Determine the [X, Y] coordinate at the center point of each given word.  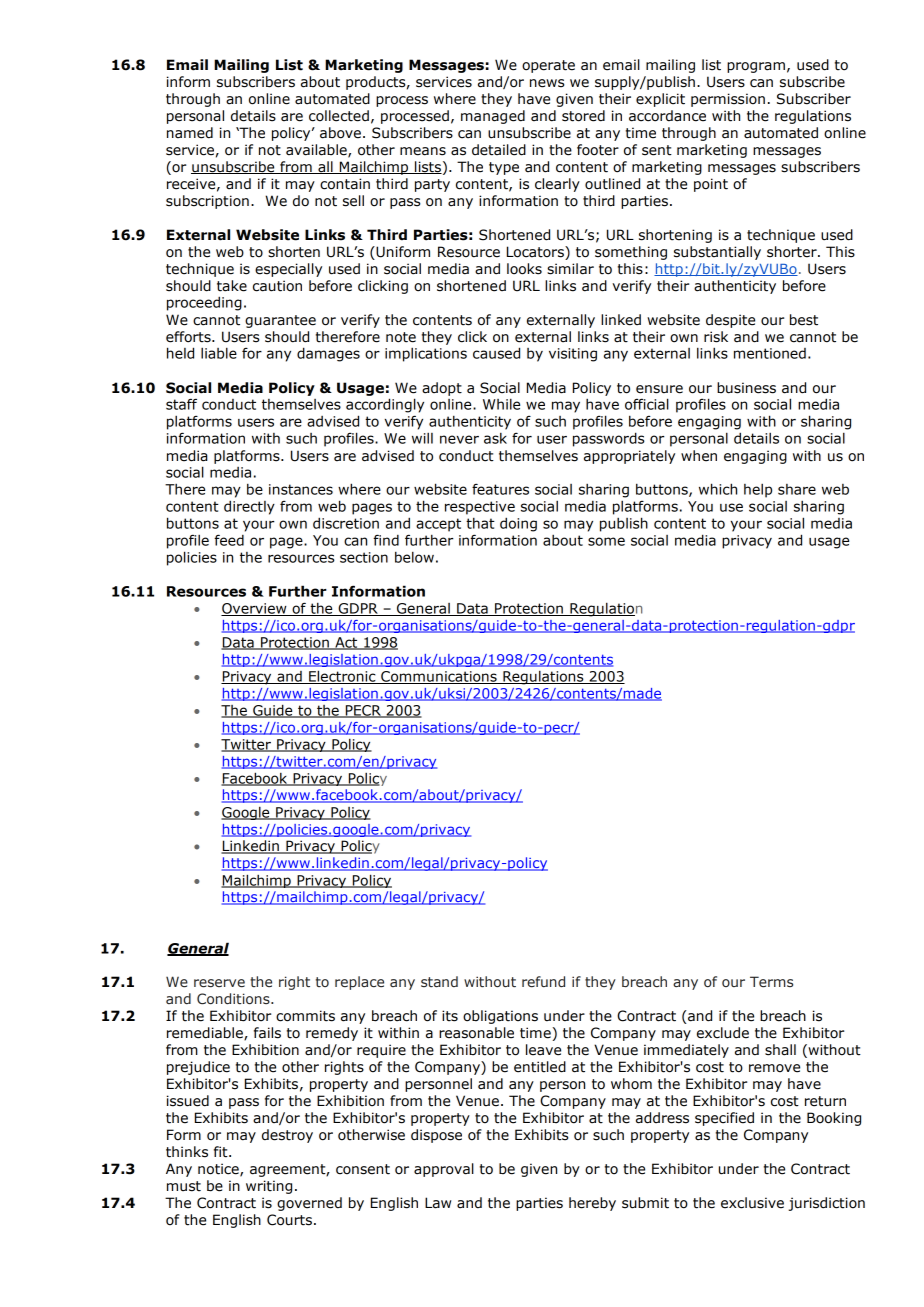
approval [444, 1170]
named [190, 133]
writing [269, 1187]
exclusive [752, 1203]
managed [493, 117]
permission [728, 100]
